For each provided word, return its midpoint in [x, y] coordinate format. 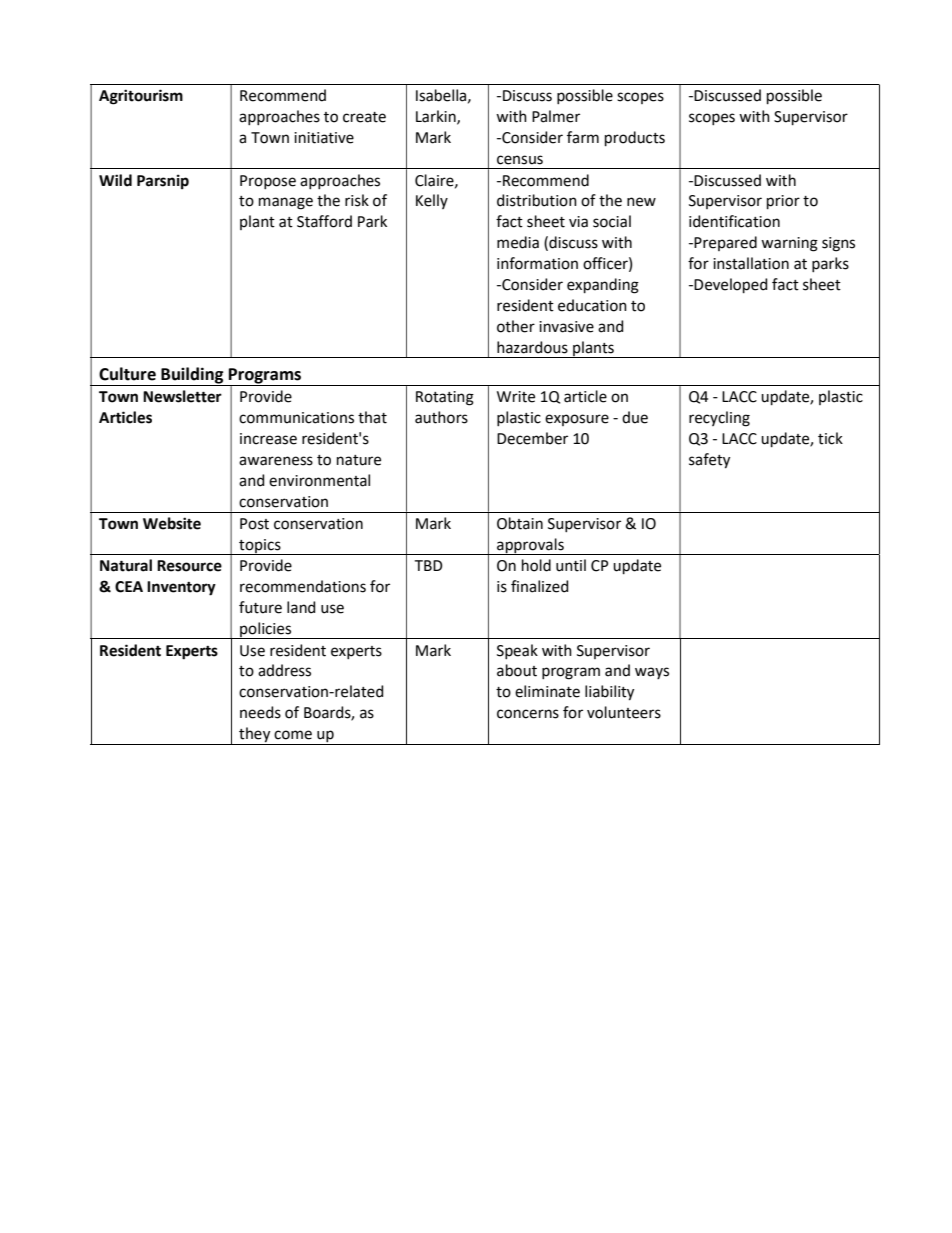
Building [192, 376]
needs [260, 712]
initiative [324, 138]
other [516, 326]
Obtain [520, 523]
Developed [731, 285]
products [635, 138]
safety [709, 461]
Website [172, 523]
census [520, 160]
